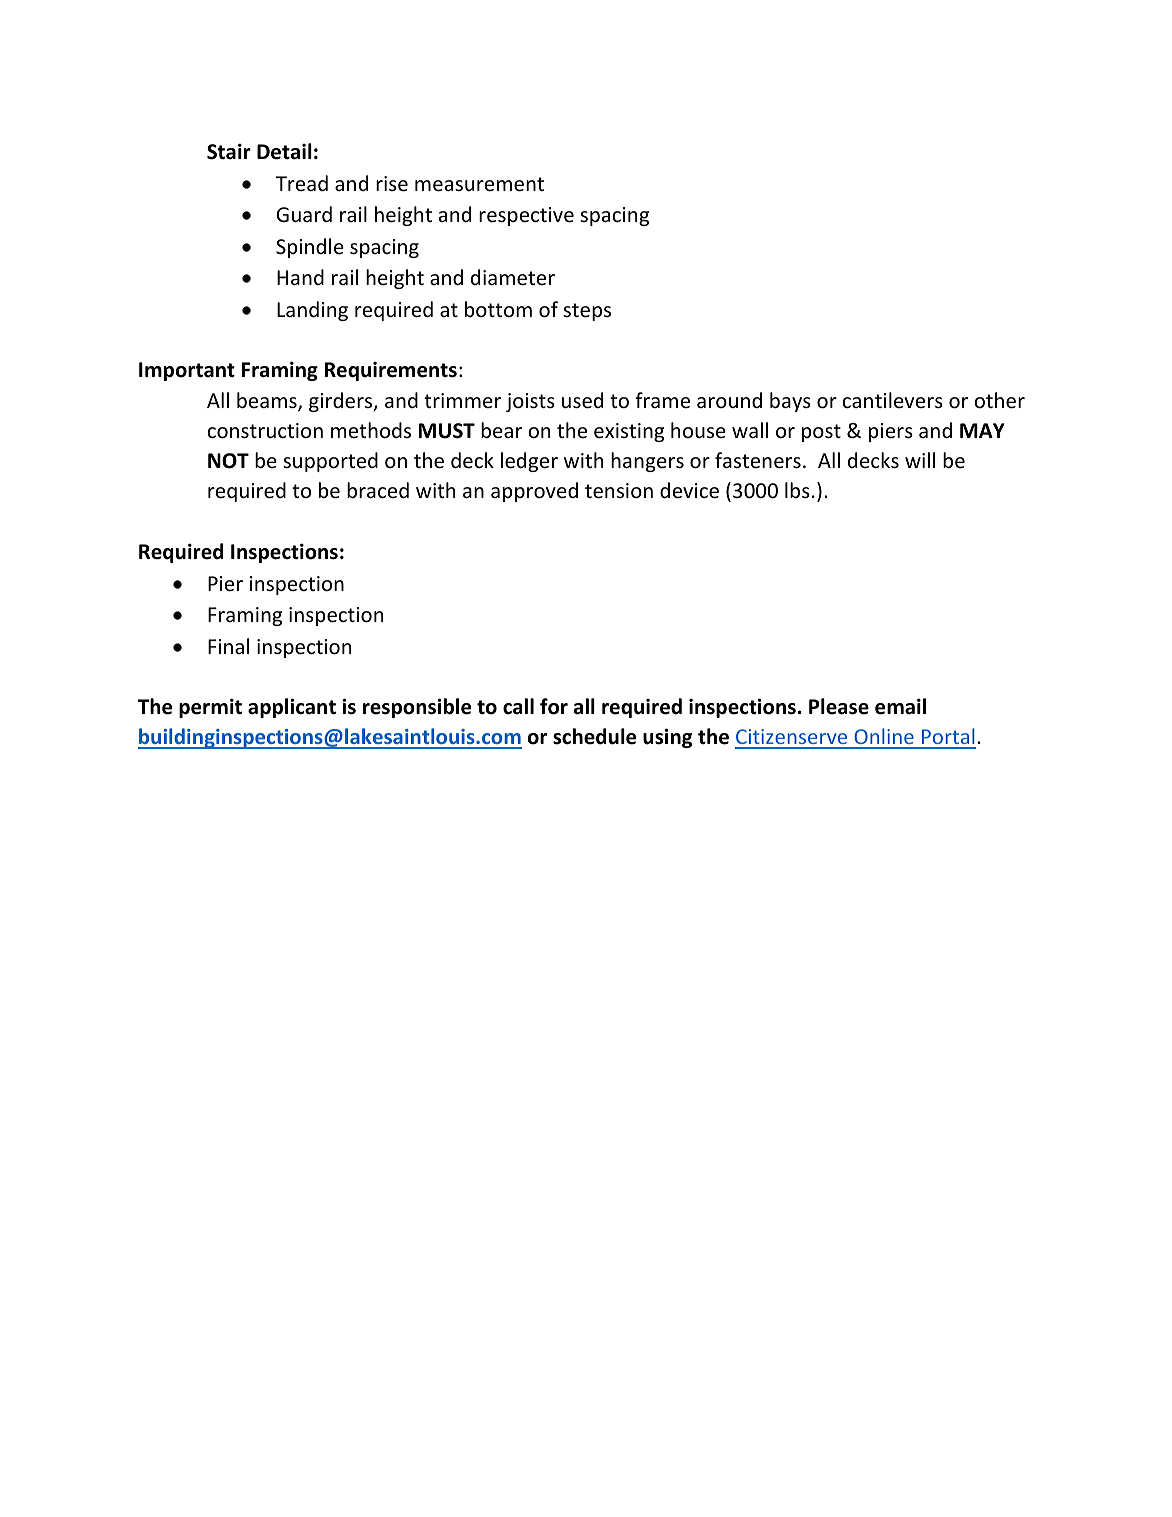 The width and height of the image is (1172, 1517). Describe the element at coordinates (292, 708) in the image. I see `applicant` at that location.
